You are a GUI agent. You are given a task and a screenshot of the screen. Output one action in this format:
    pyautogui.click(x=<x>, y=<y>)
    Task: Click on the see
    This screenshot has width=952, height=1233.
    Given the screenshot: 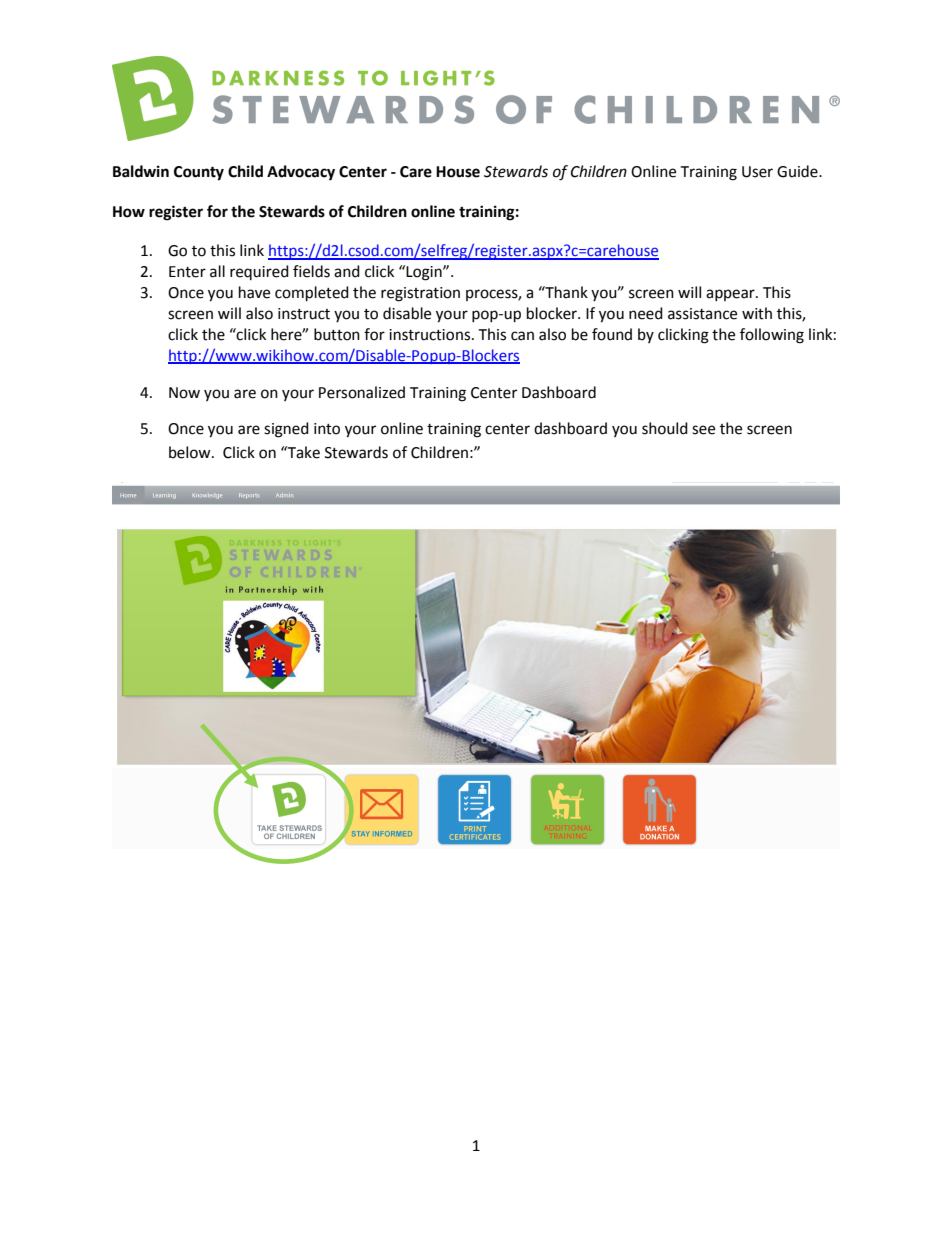 What is the action you would take?
    pyautogui.click(x=703, y=430)
